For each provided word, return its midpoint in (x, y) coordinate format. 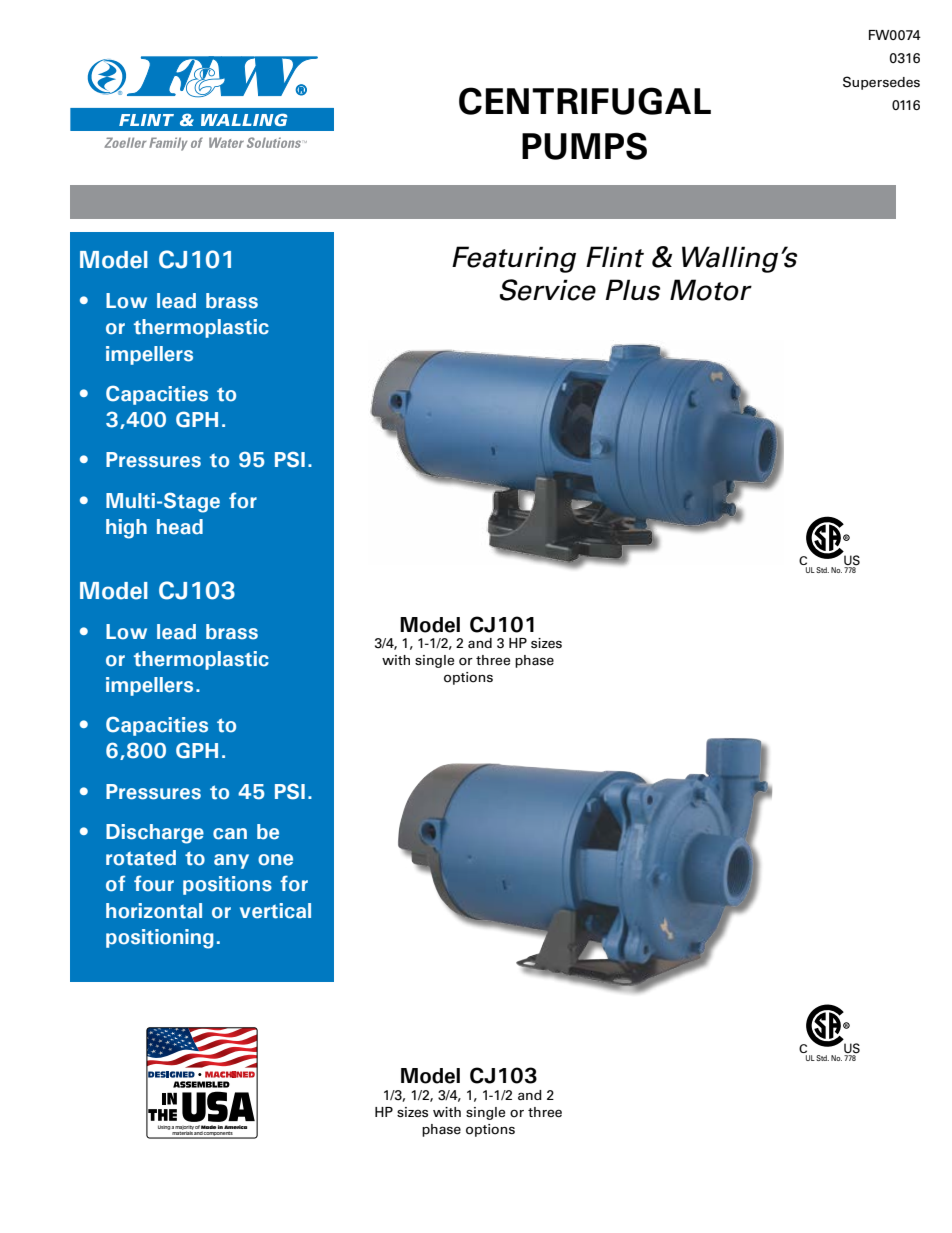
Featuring (514, 259)
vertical (275, 911)
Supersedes (881, 83)
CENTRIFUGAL (585, 101)
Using (165, 1127)
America (235, 1127)
